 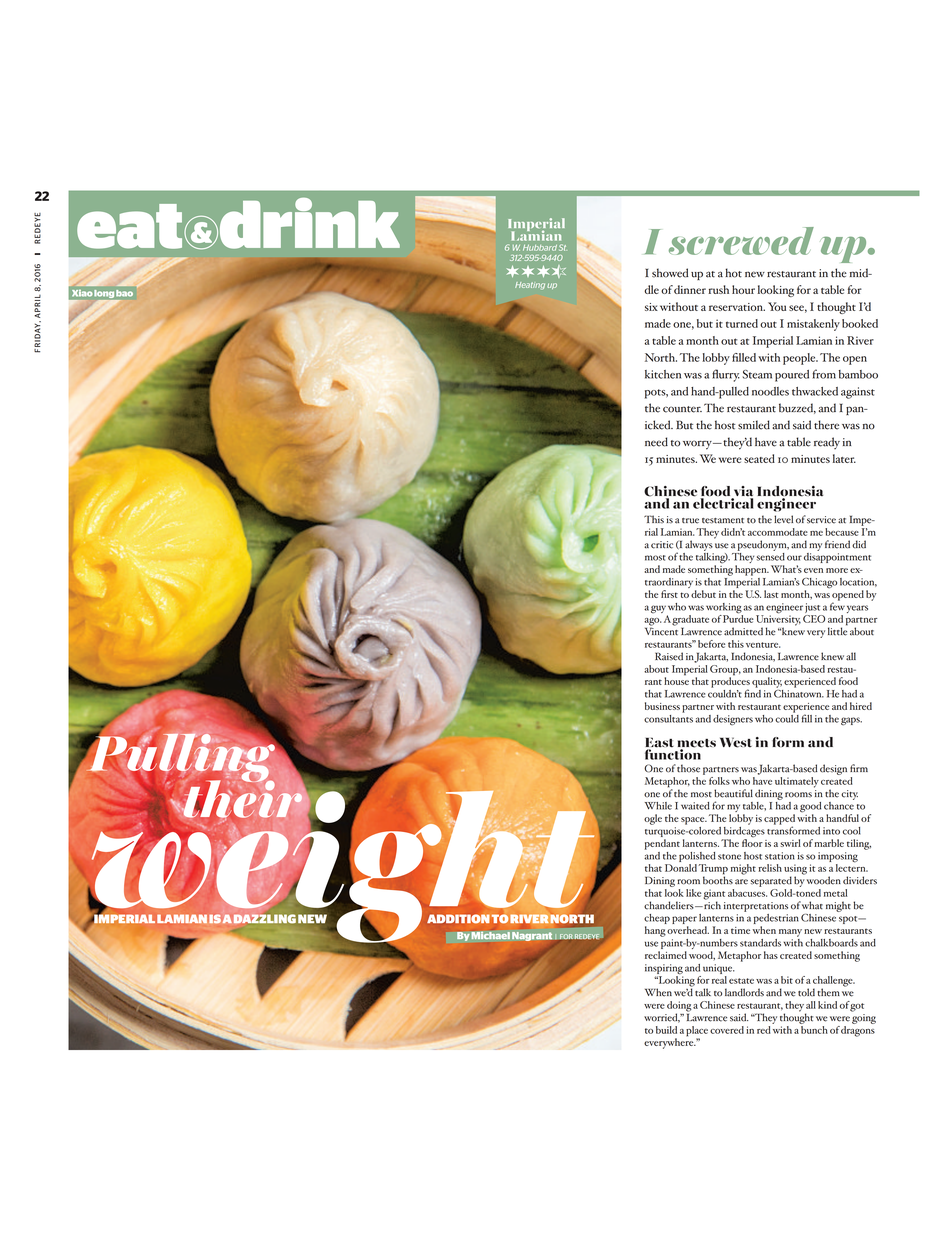 What do you see at coordinates (778, 620) in the page?
I see `University` at bounding box center [778, 620].
